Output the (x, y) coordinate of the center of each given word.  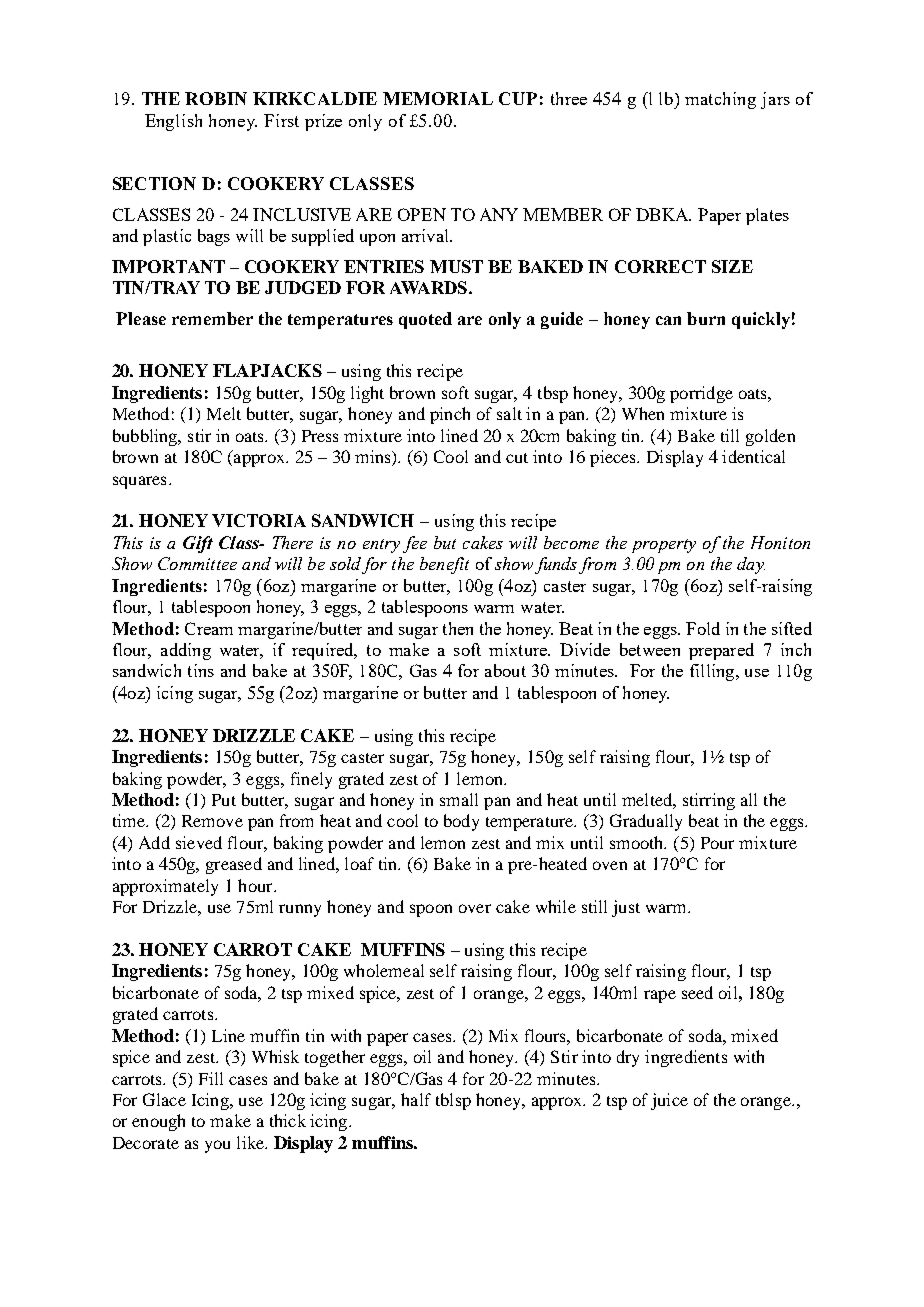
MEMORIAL (438, 98)
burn (706, 318)
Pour (717, 843)
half (416, 1099)
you (217, 1146)
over (475, 908)
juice (669, 1101)
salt (509, 413)
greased (234, 865)
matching (720, 100)
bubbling (146, 437)
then (458, 628)
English (173, 122)
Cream (209, 628)
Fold (703, 628)
